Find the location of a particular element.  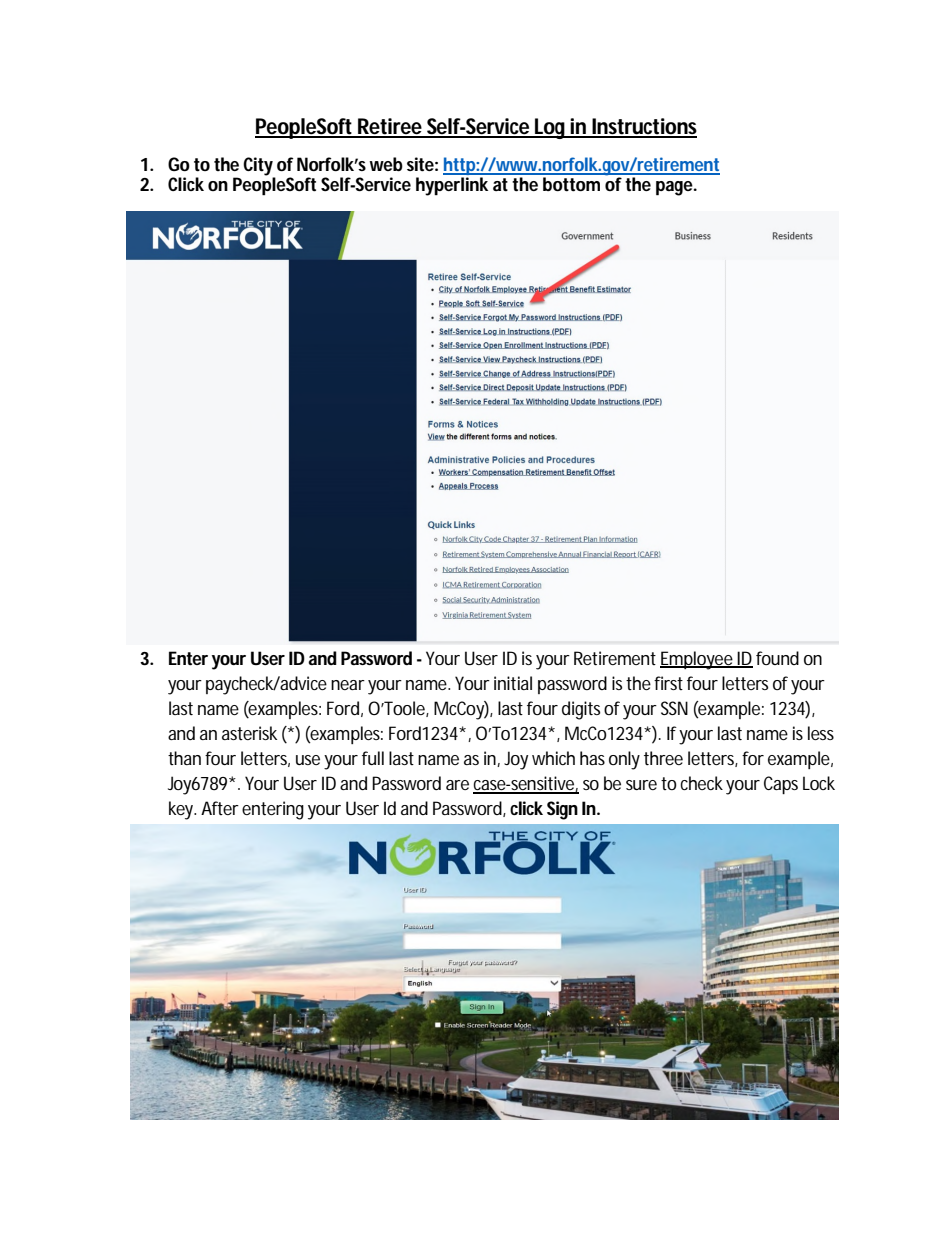

page is located at coordinates (674, 188).
